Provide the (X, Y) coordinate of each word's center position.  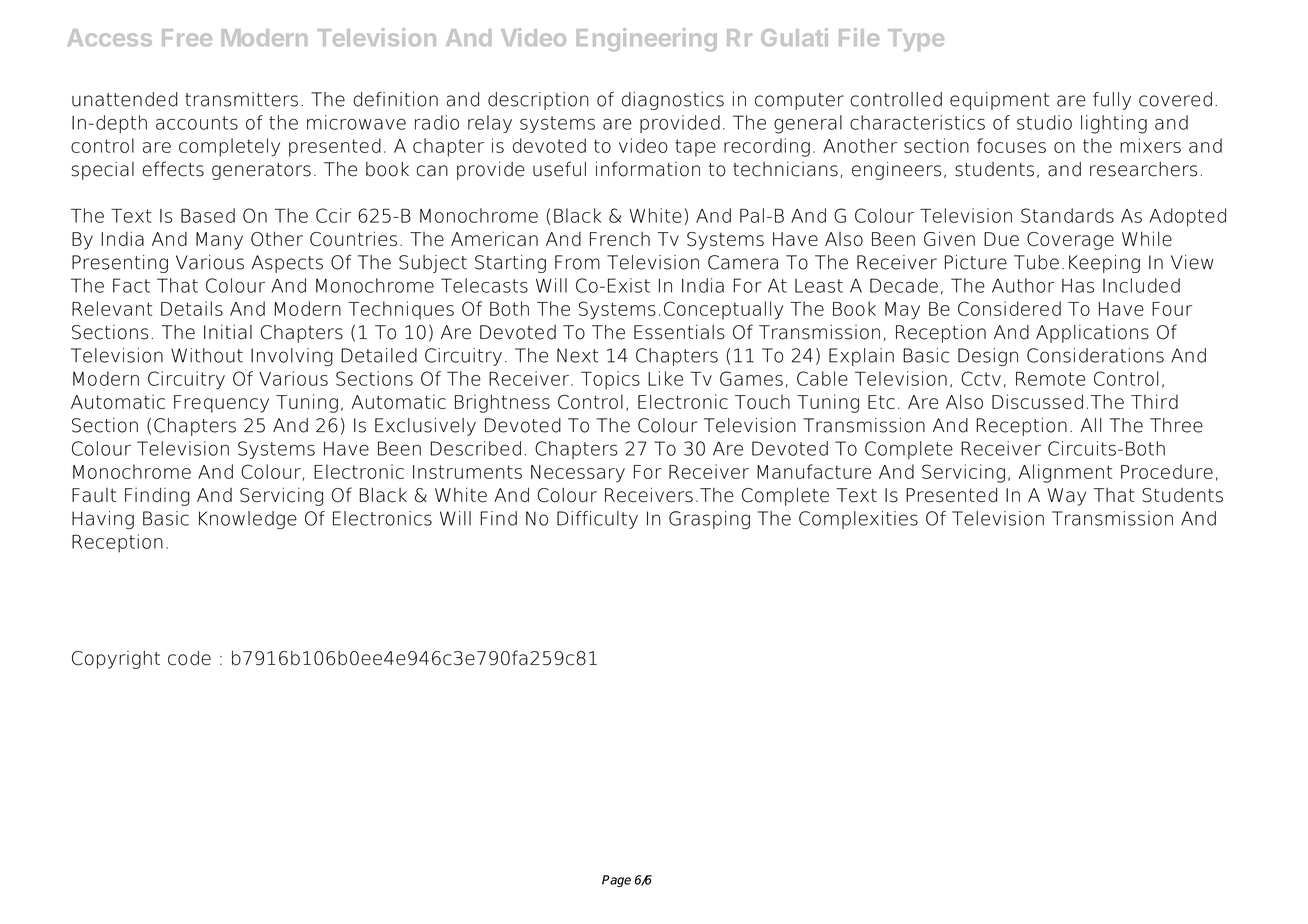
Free (187, 37)
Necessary (578, 474)
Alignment (1065, 473)
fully (1112, 101)
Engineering (646, 40)
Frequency (221, 404)
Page (616, 881)
